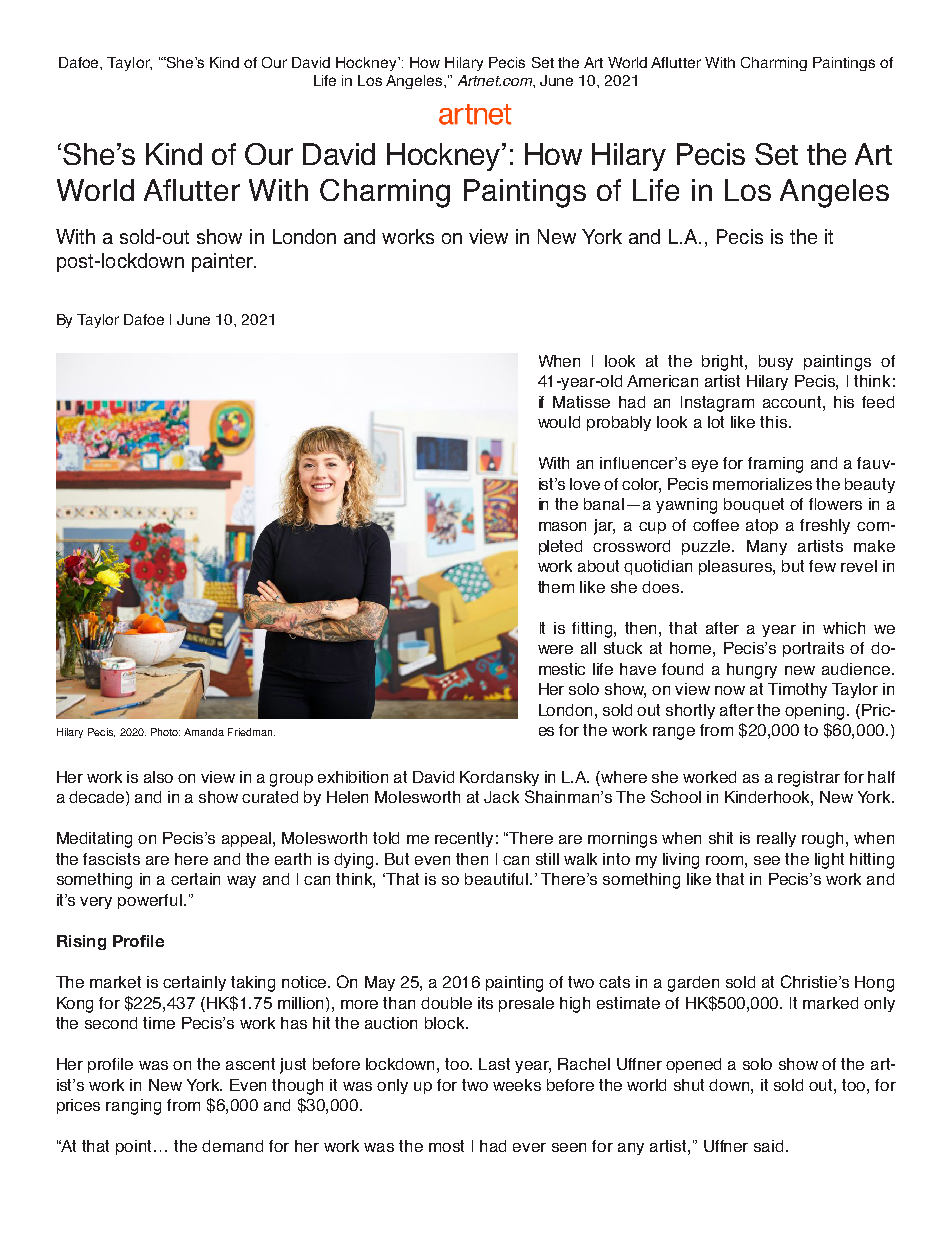  I want to click on painter, so click(223, 262).
